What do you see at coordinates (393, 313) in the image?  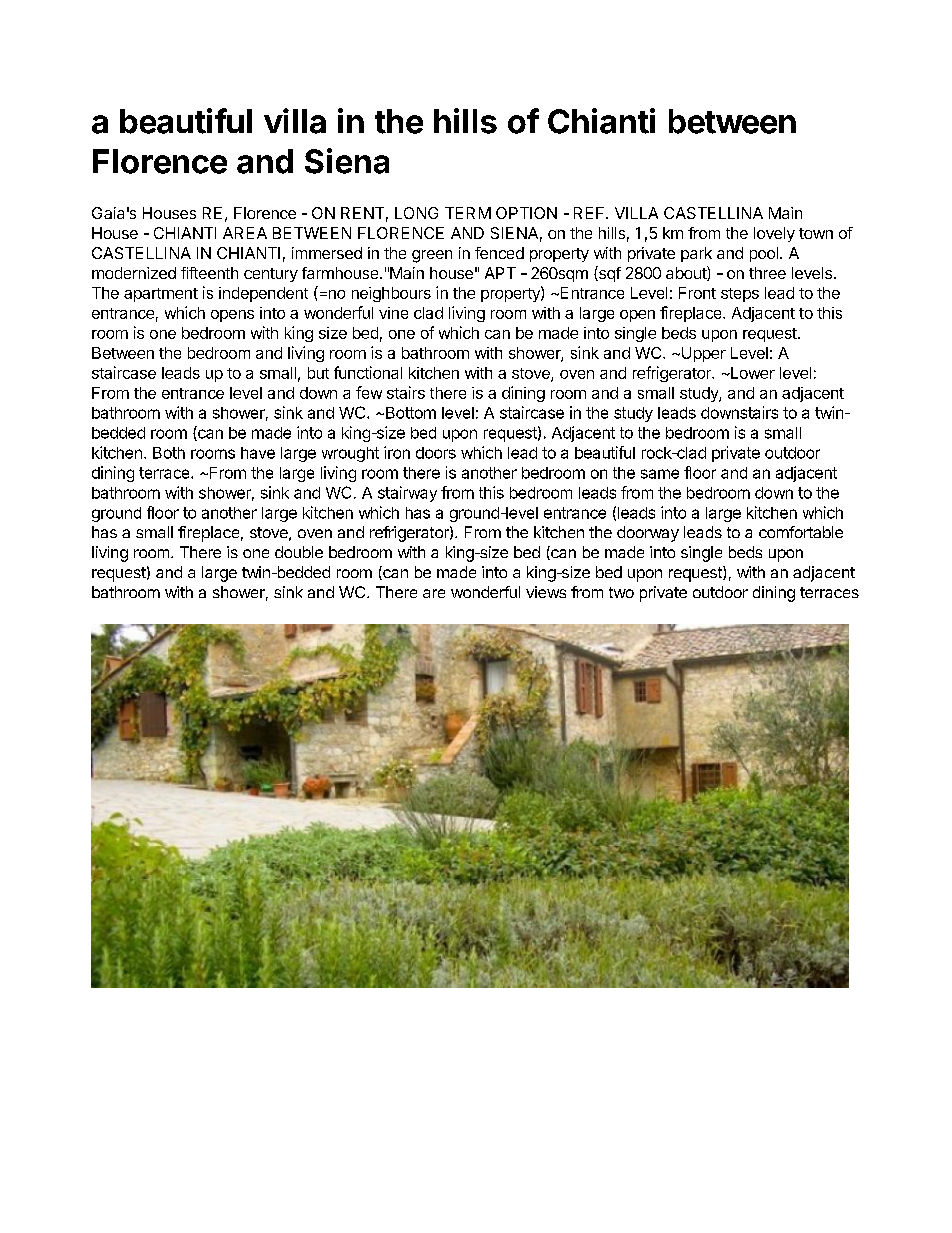 I see `vine` at bounding box center [393, 313].
